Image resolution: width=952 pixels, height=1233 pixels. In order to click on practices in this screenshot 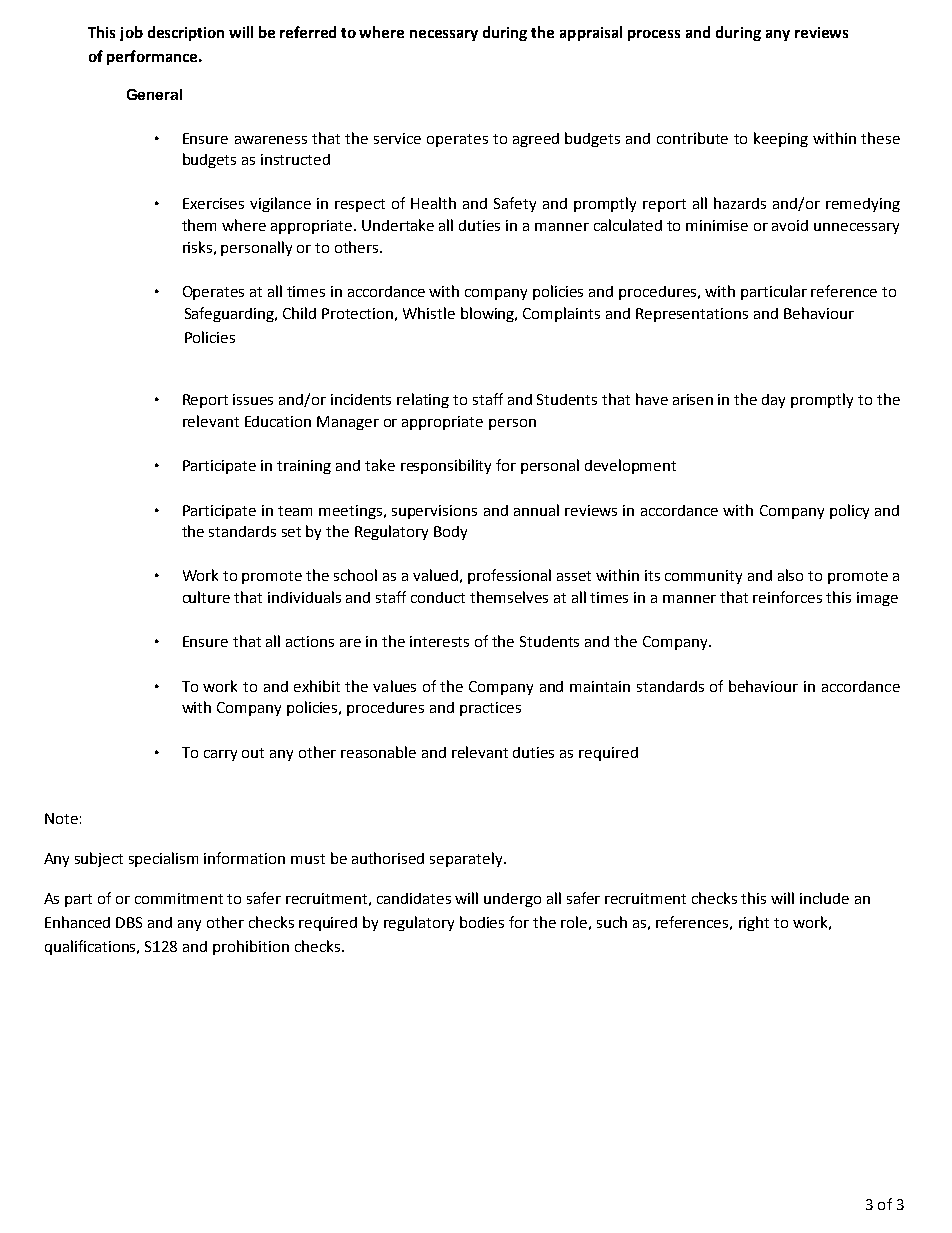, I will do `click(490, 709)`.
